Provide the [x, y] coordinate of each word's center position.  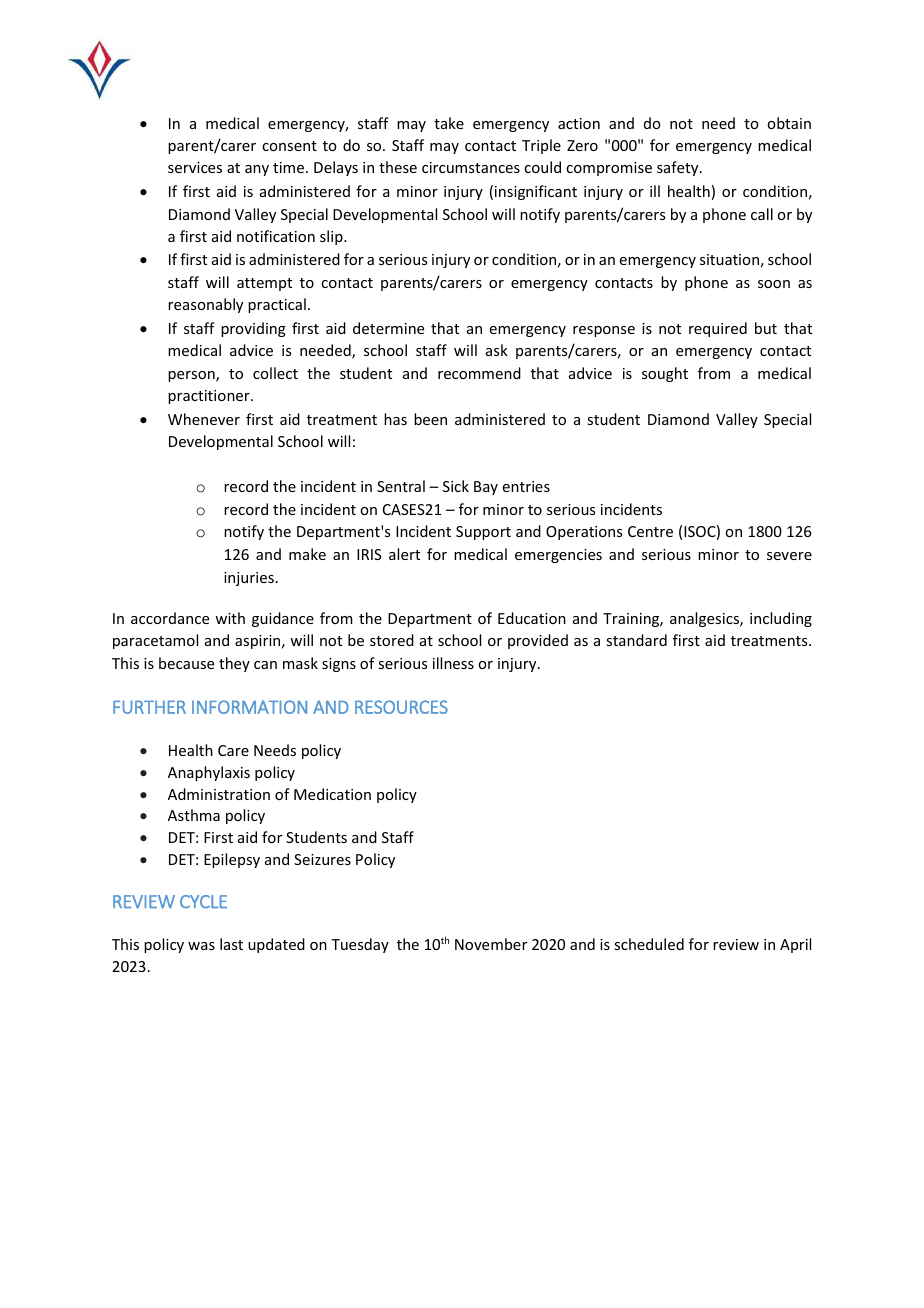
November [491, 944]
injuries [249, 579]
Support [483, 533]
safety [679, 168]
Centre [650, 531]
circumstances [471, 167]
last [231, 944]
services [195, 167]
